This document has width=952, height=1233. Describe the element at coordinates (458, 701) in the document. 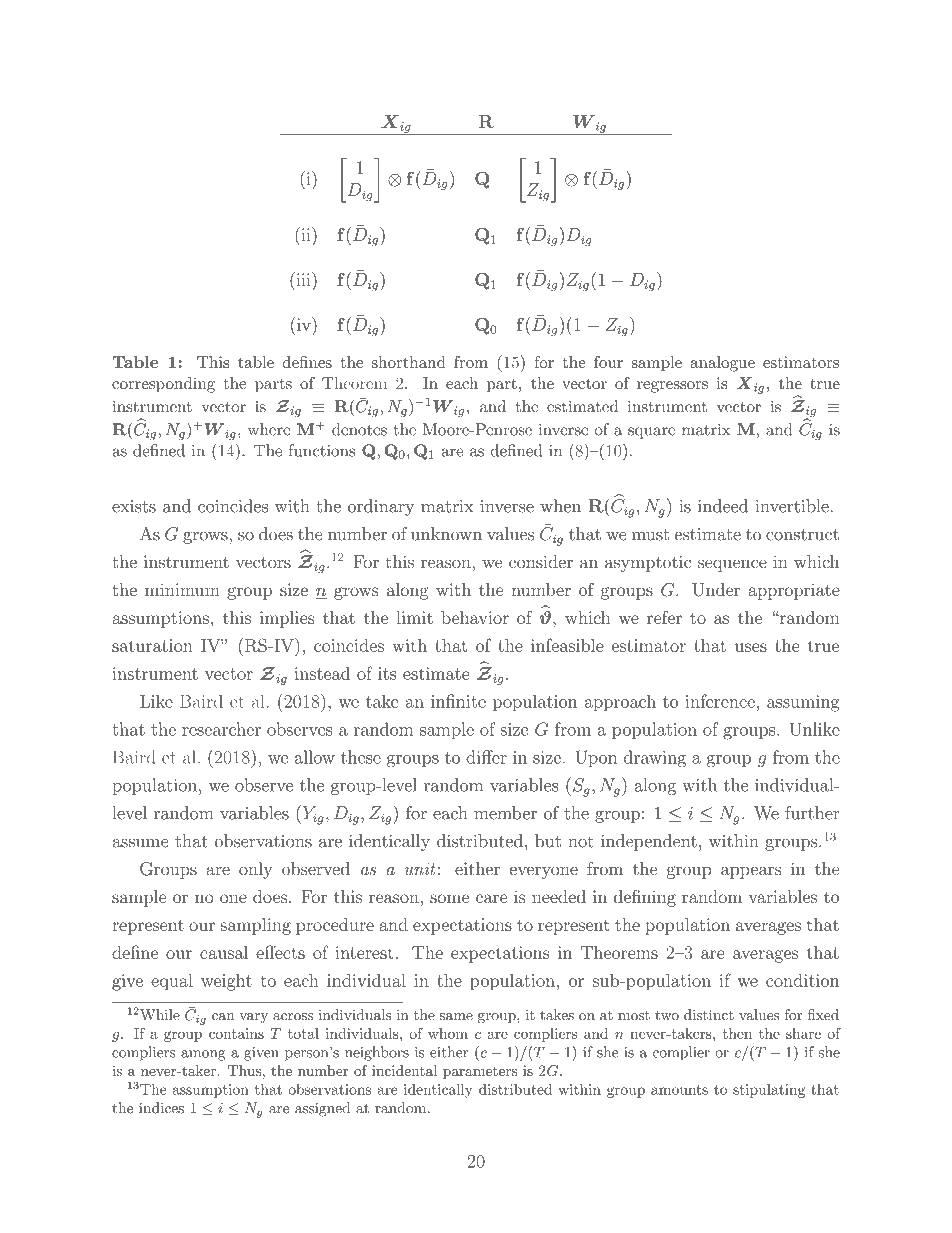

I see `infinite` at that location.
